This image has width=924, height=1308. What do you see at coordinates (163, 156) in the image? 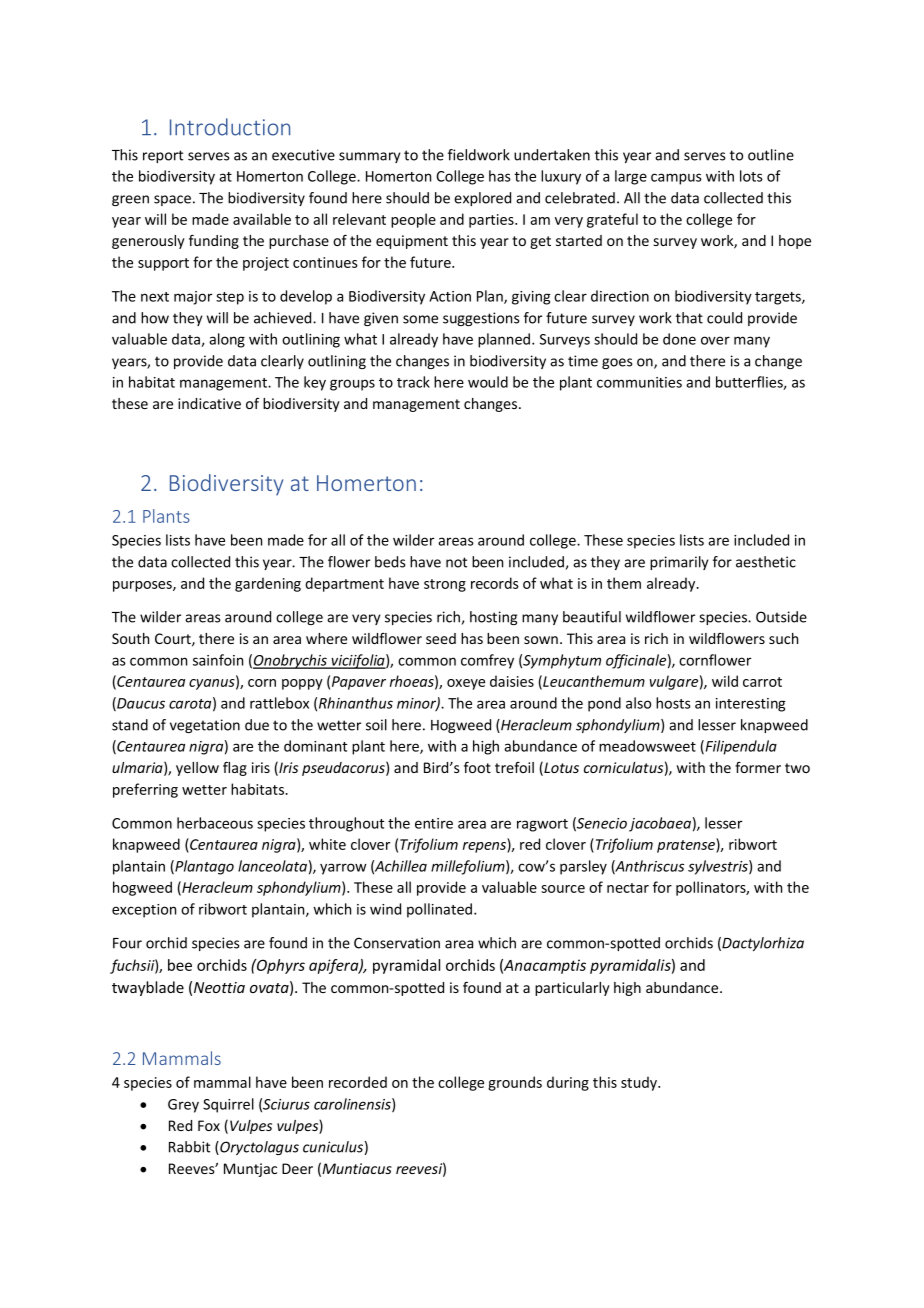
I see `report` at bounding box center [163, 156].
